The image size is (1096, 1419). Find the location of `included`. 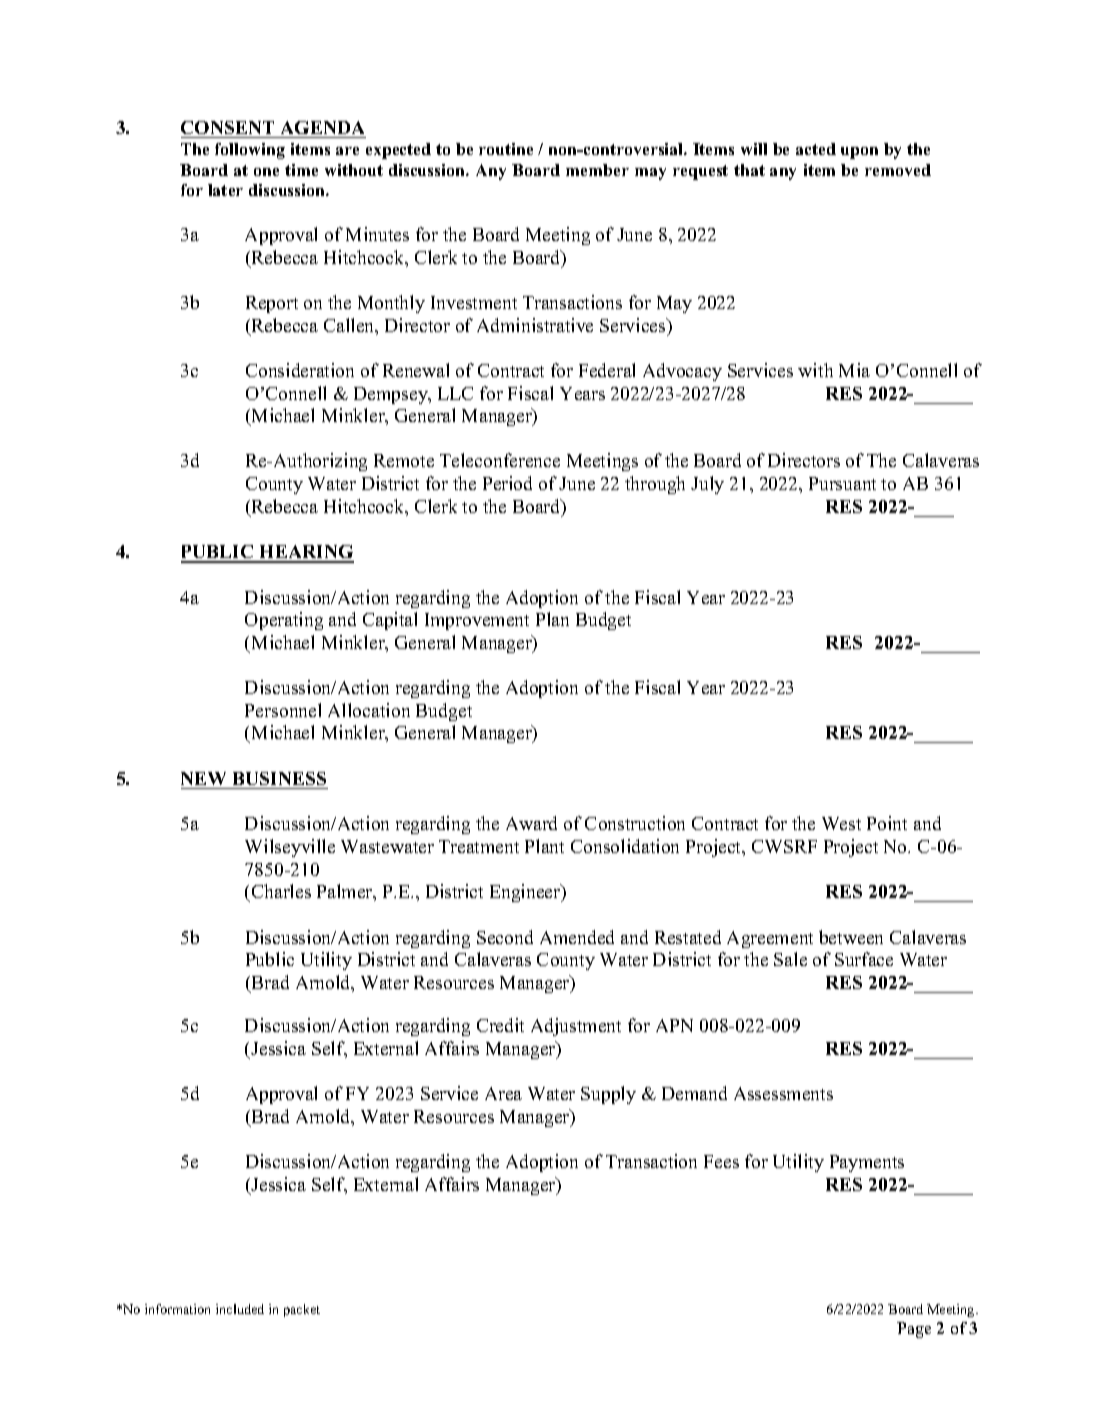

included is located at coordinates (240, 1309).
